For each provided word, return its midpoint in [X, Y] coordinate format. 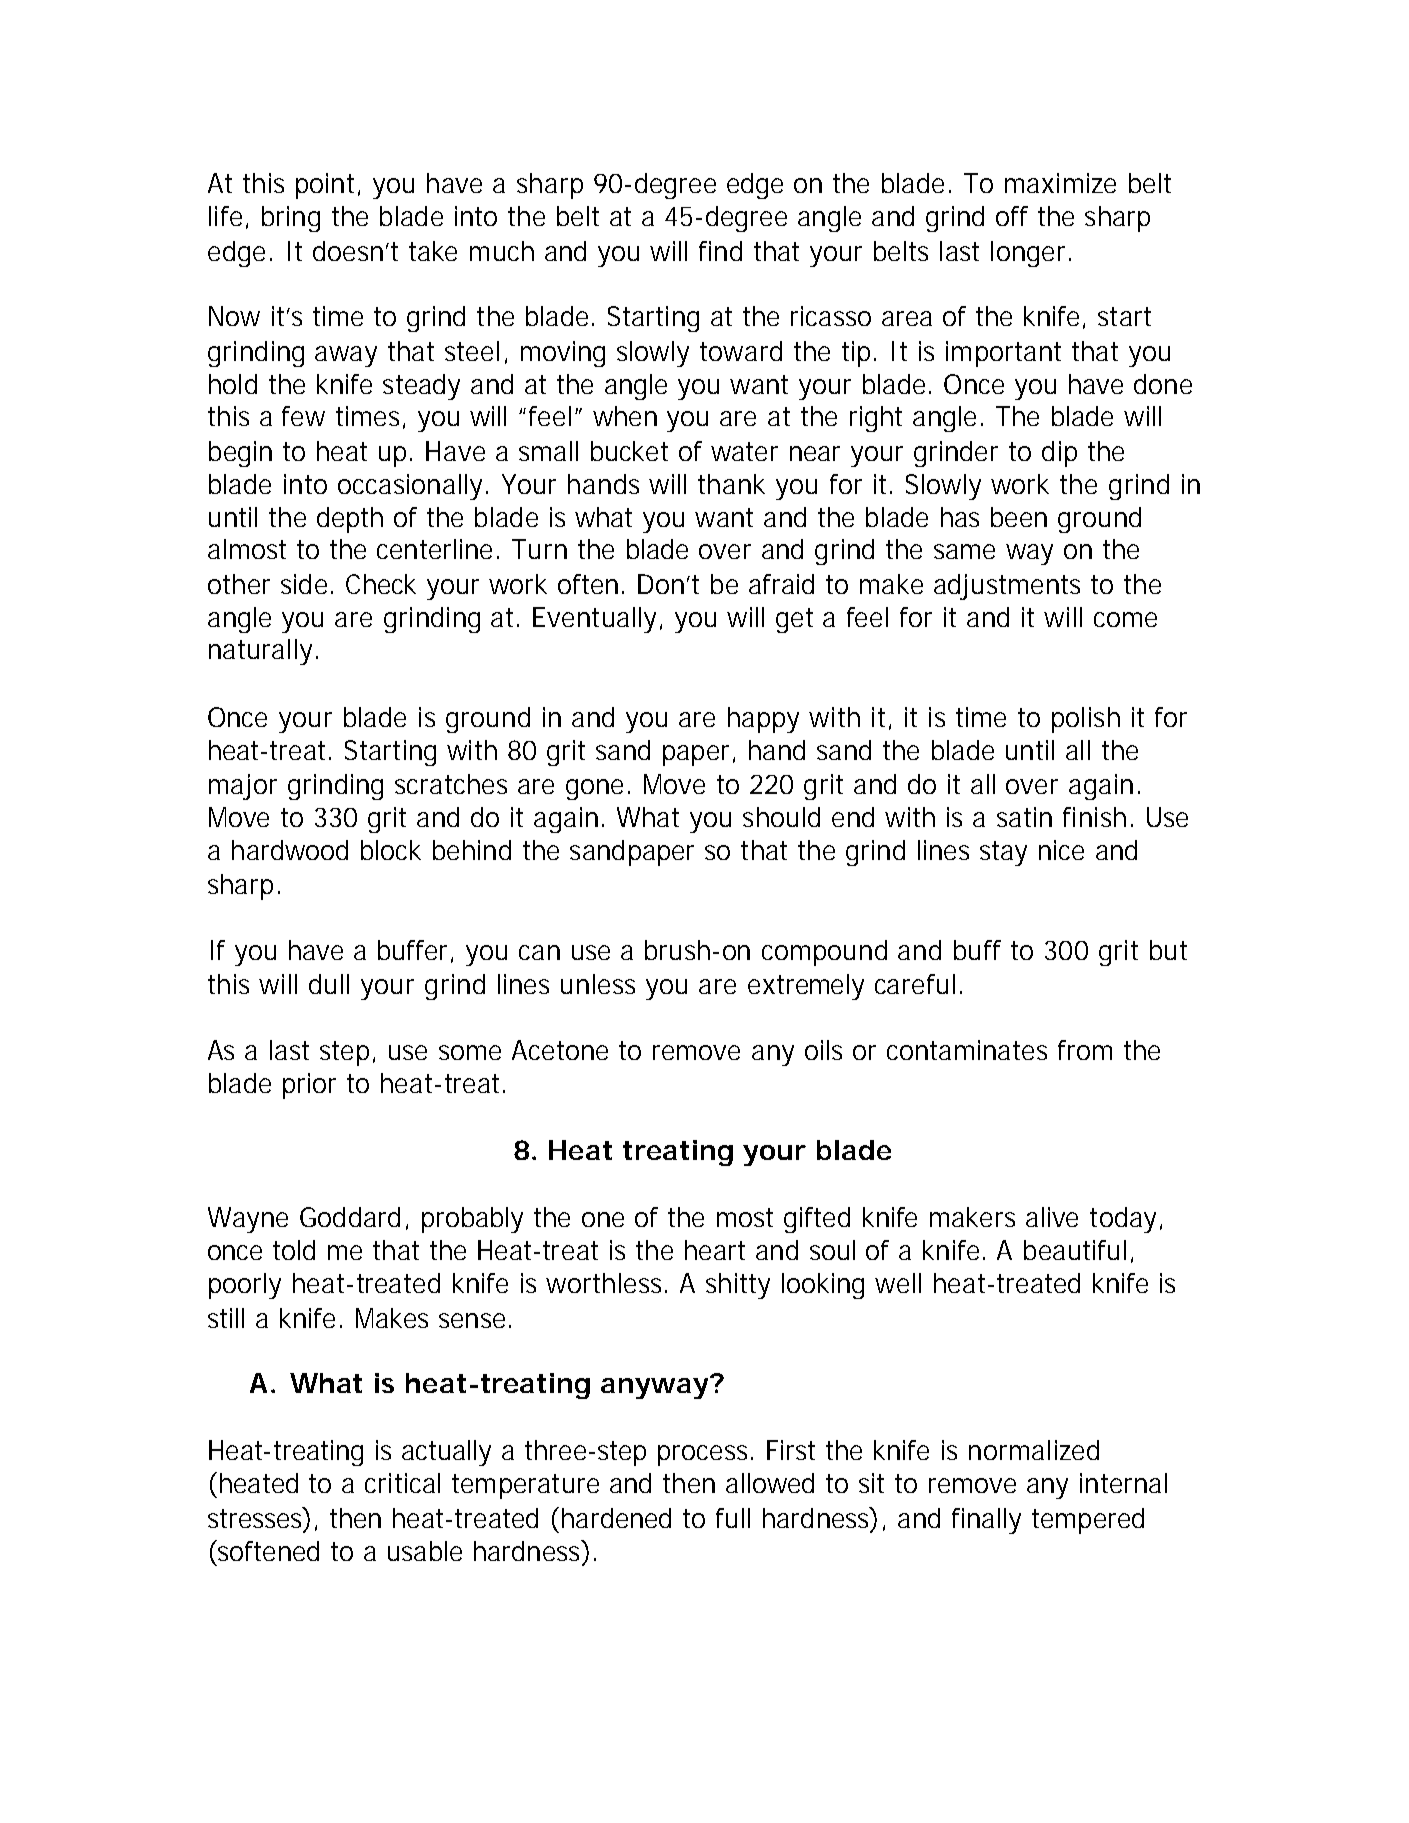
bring [291, 219]
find [720, 251]
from [1085, 1050]
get [794, 620]
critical [402, 1483]
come [1125, 619]
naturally [260, 652]
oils [823, 1050]
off [1012, 216]
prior [309, 1086]
